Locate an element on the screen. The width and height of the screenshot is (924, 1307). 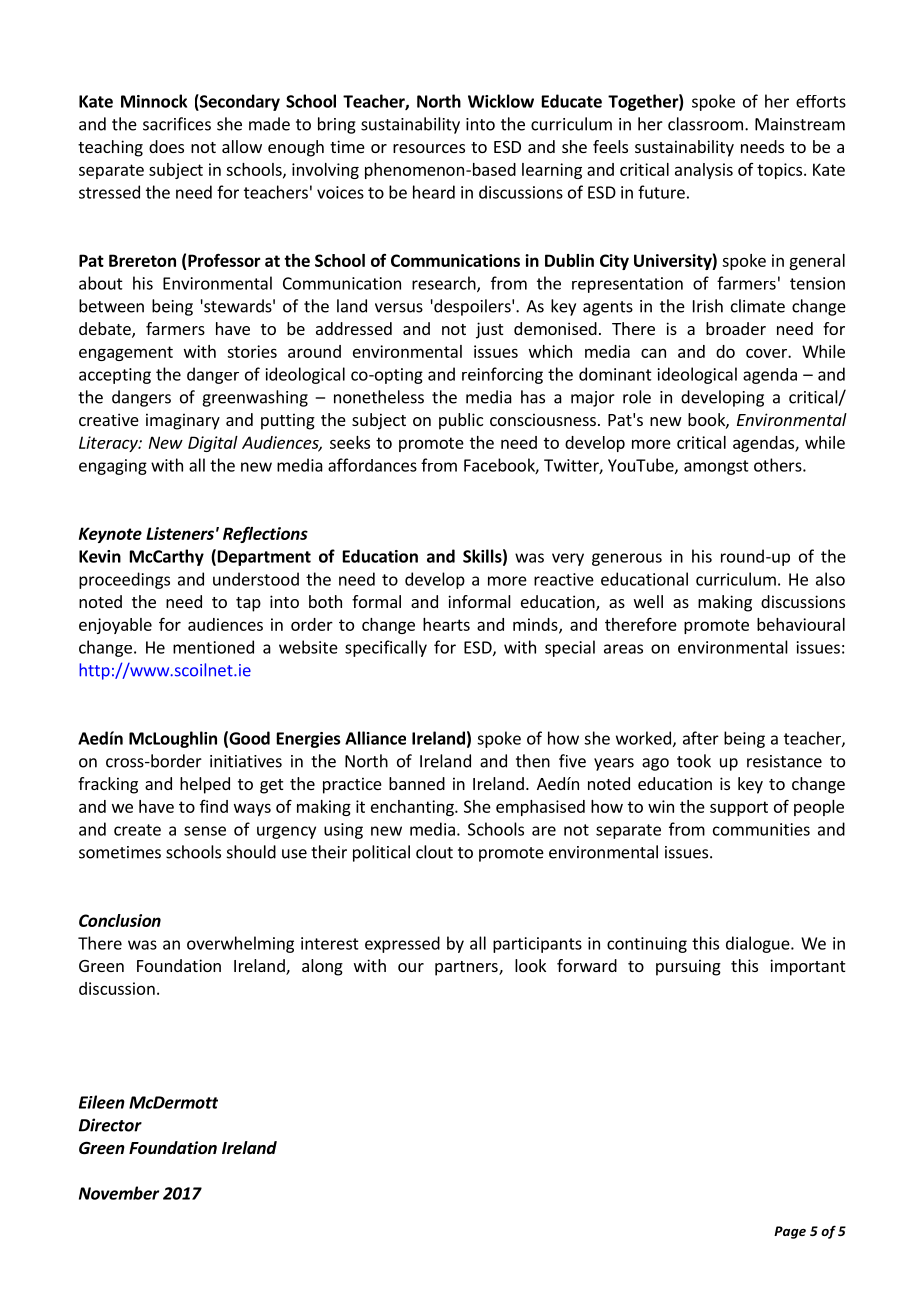
resources is located at coordinates (429, 148).
